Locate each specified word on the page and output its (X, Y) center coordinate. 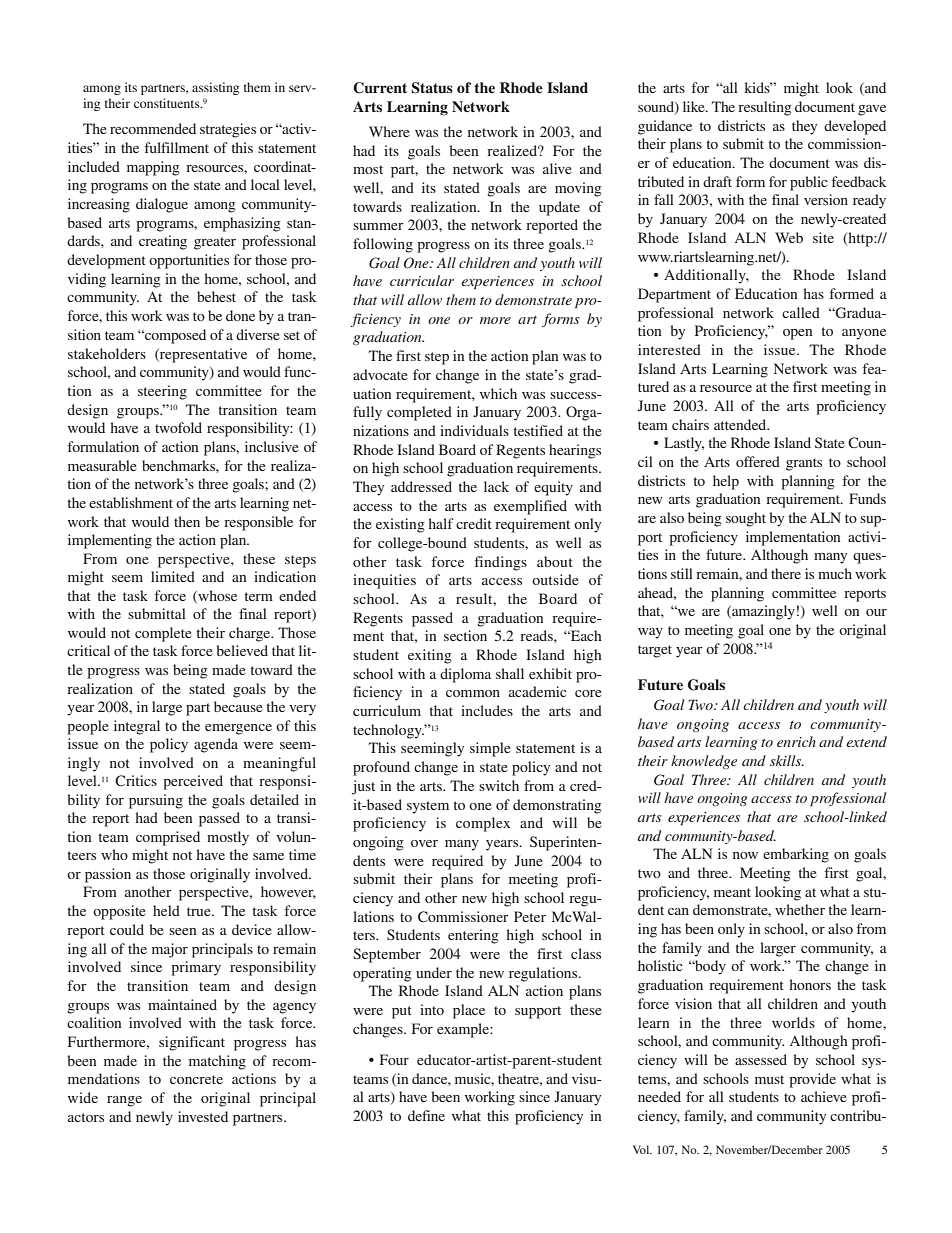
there (786, 573)
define (426, 1115)
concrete (196, 1079)
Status (432, 88)
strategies (228, 130)
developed (855, 127)
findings (501, 563)
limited (173, 576)
